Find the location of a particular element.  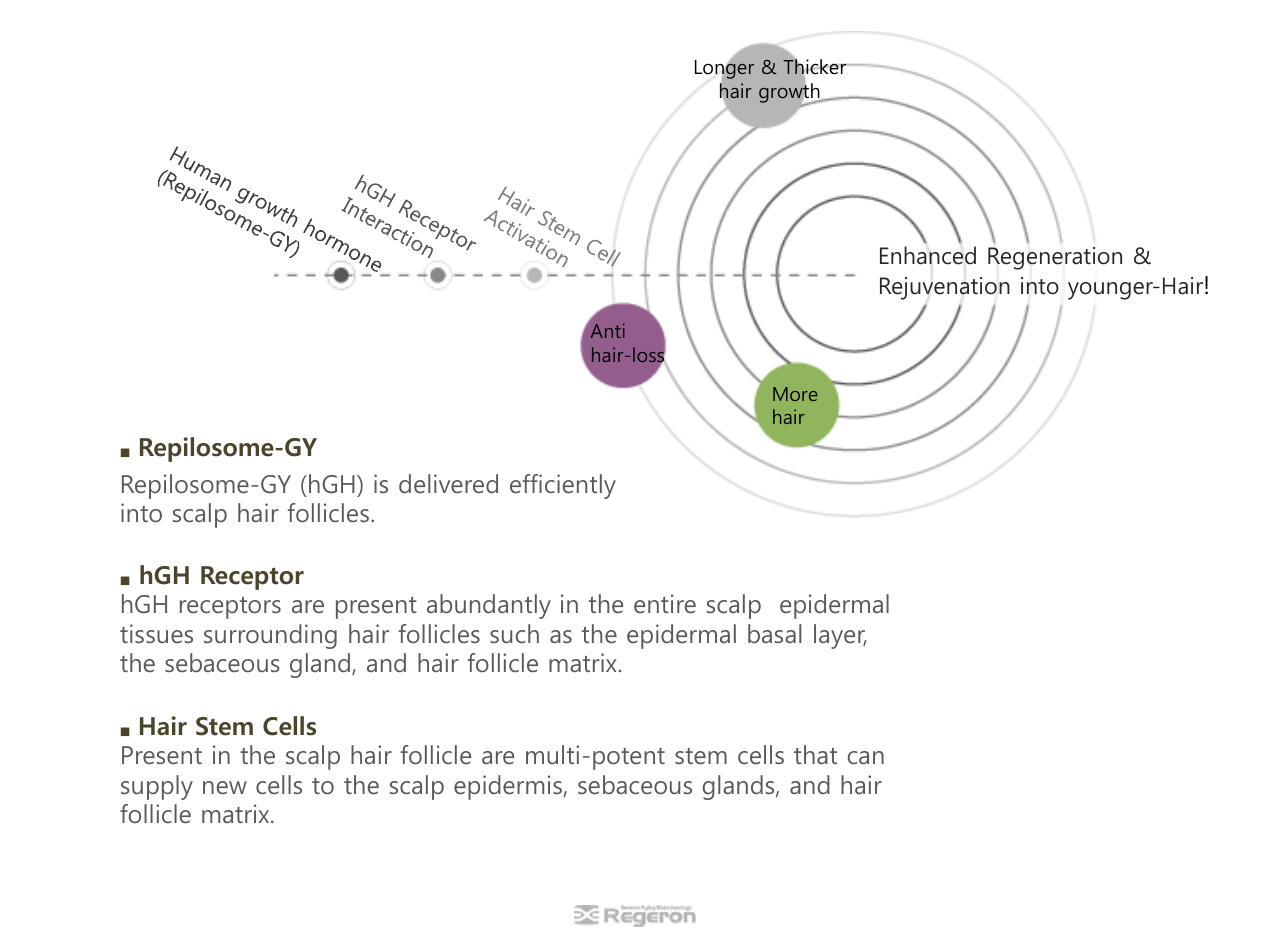

Longer is located at coordinates (725, 69).
